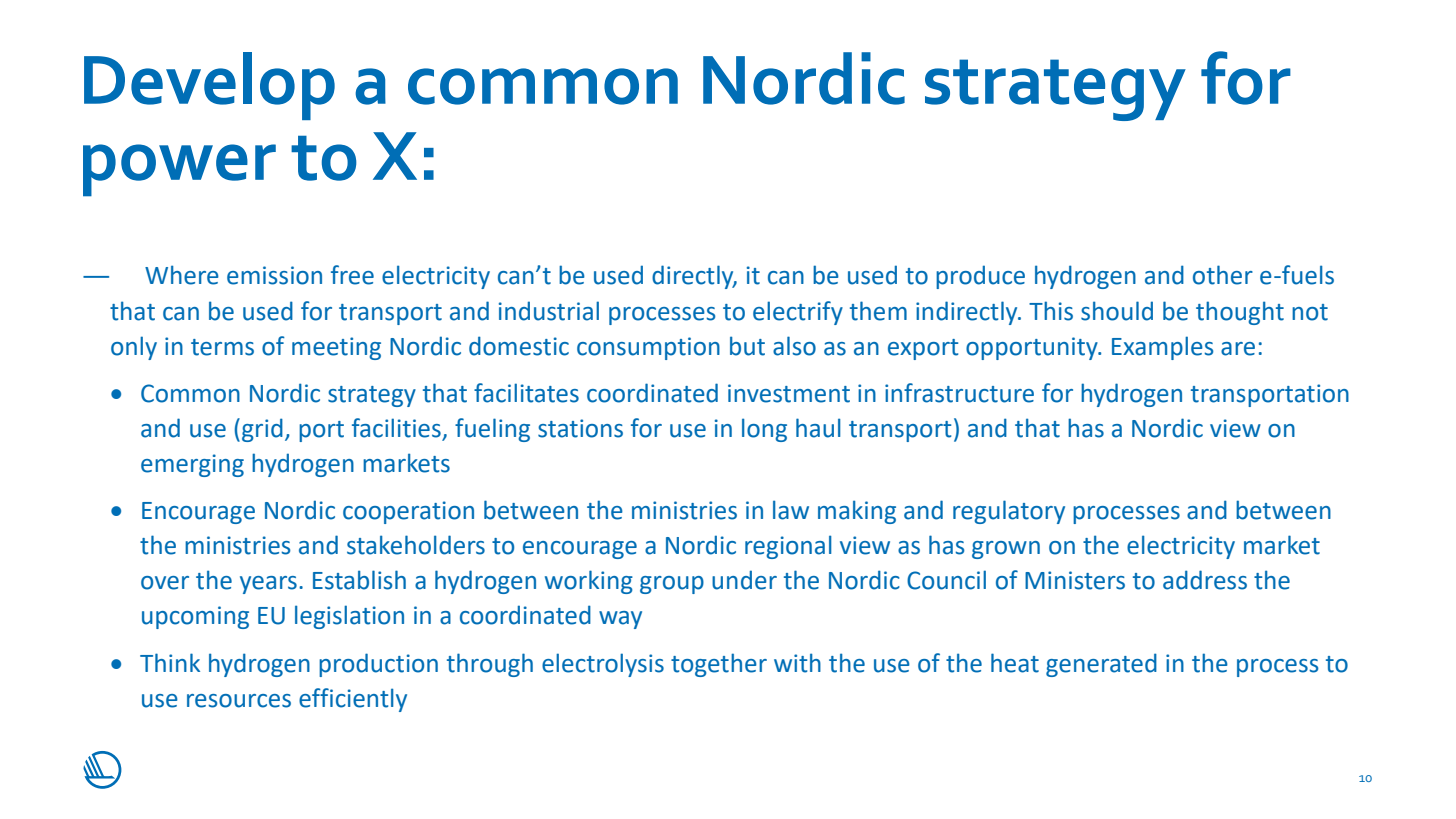 This image has height=819, width=1456. What do you see at coordinates (1223, 275) in the image?
I see `other` at bounding box center [1223, 275].
